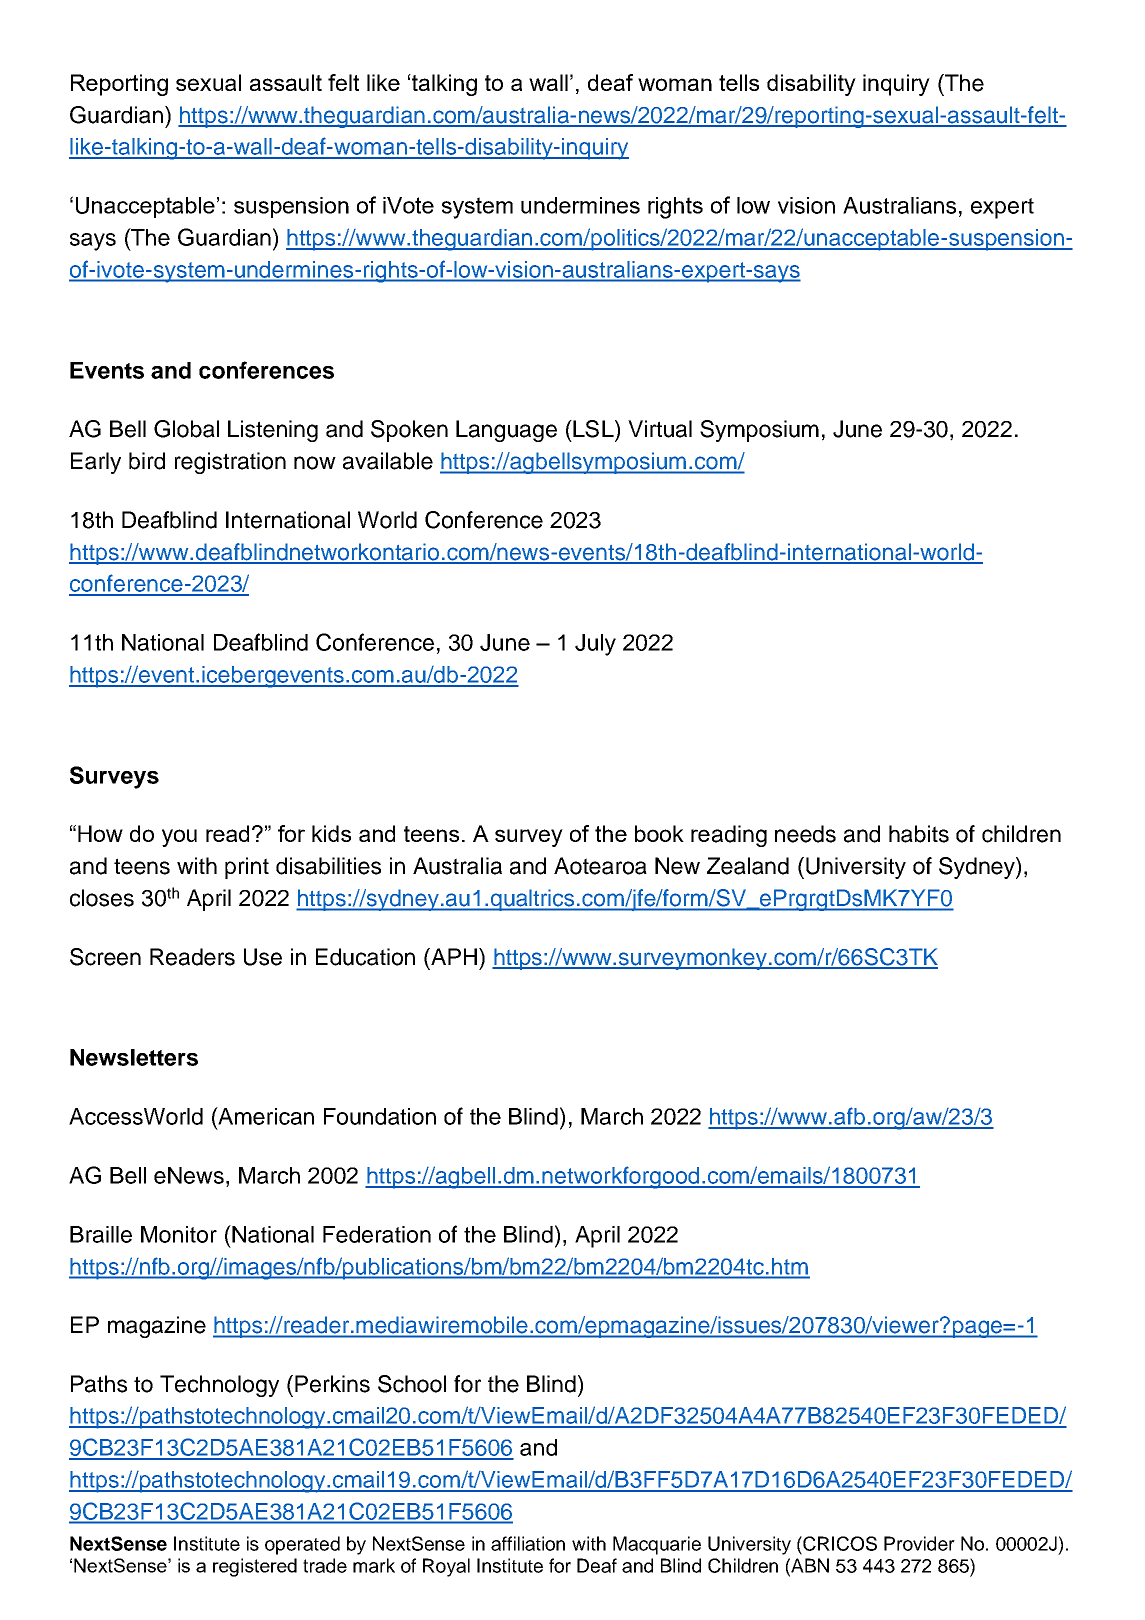 Image resolution: width=1145 pixels, height=1620 pixels. What do you see at coordinates (453, 956) in the image?
I see `APH` at bounding box center [453, 956].
